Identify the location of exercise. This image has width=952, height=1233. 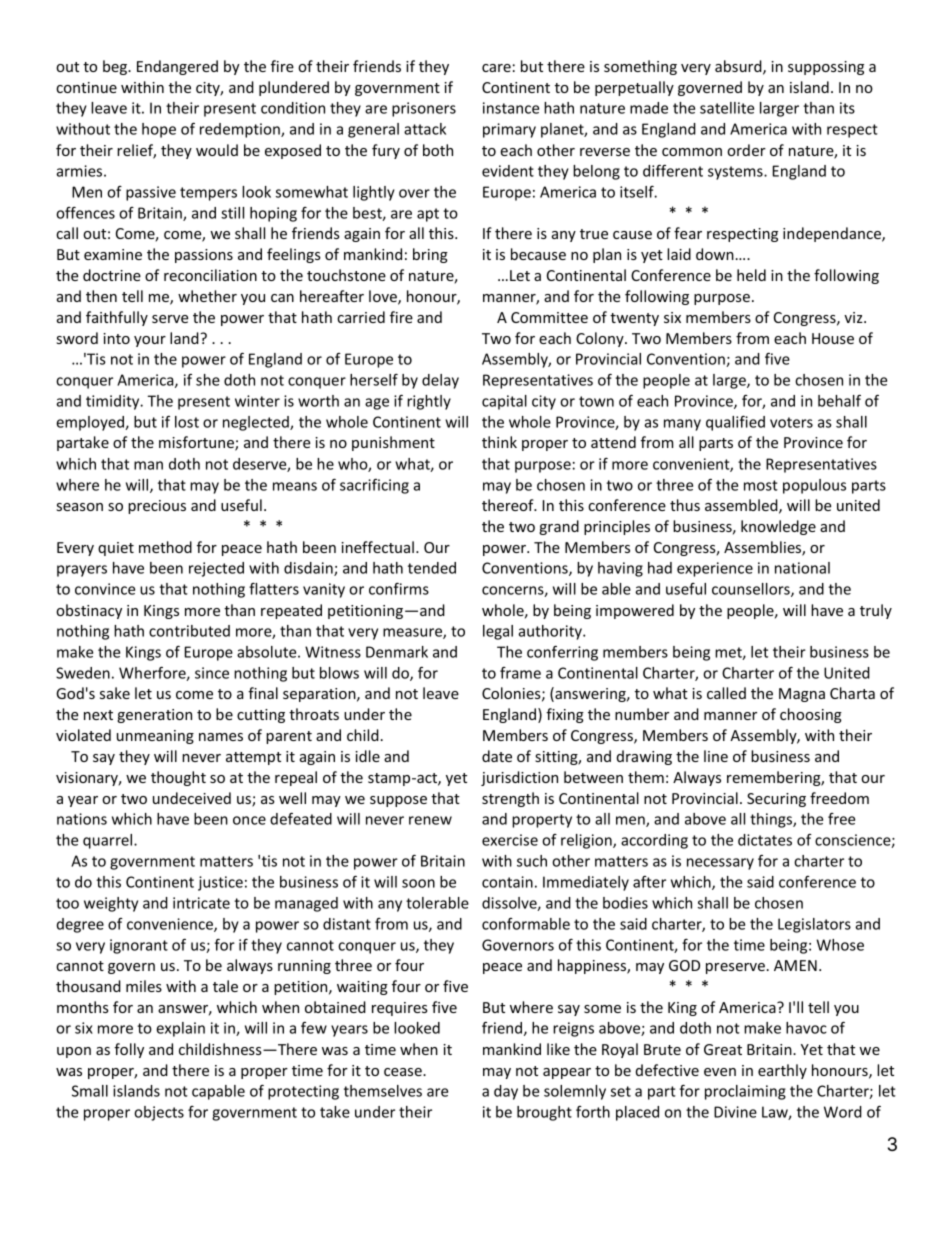
(510, 840).
